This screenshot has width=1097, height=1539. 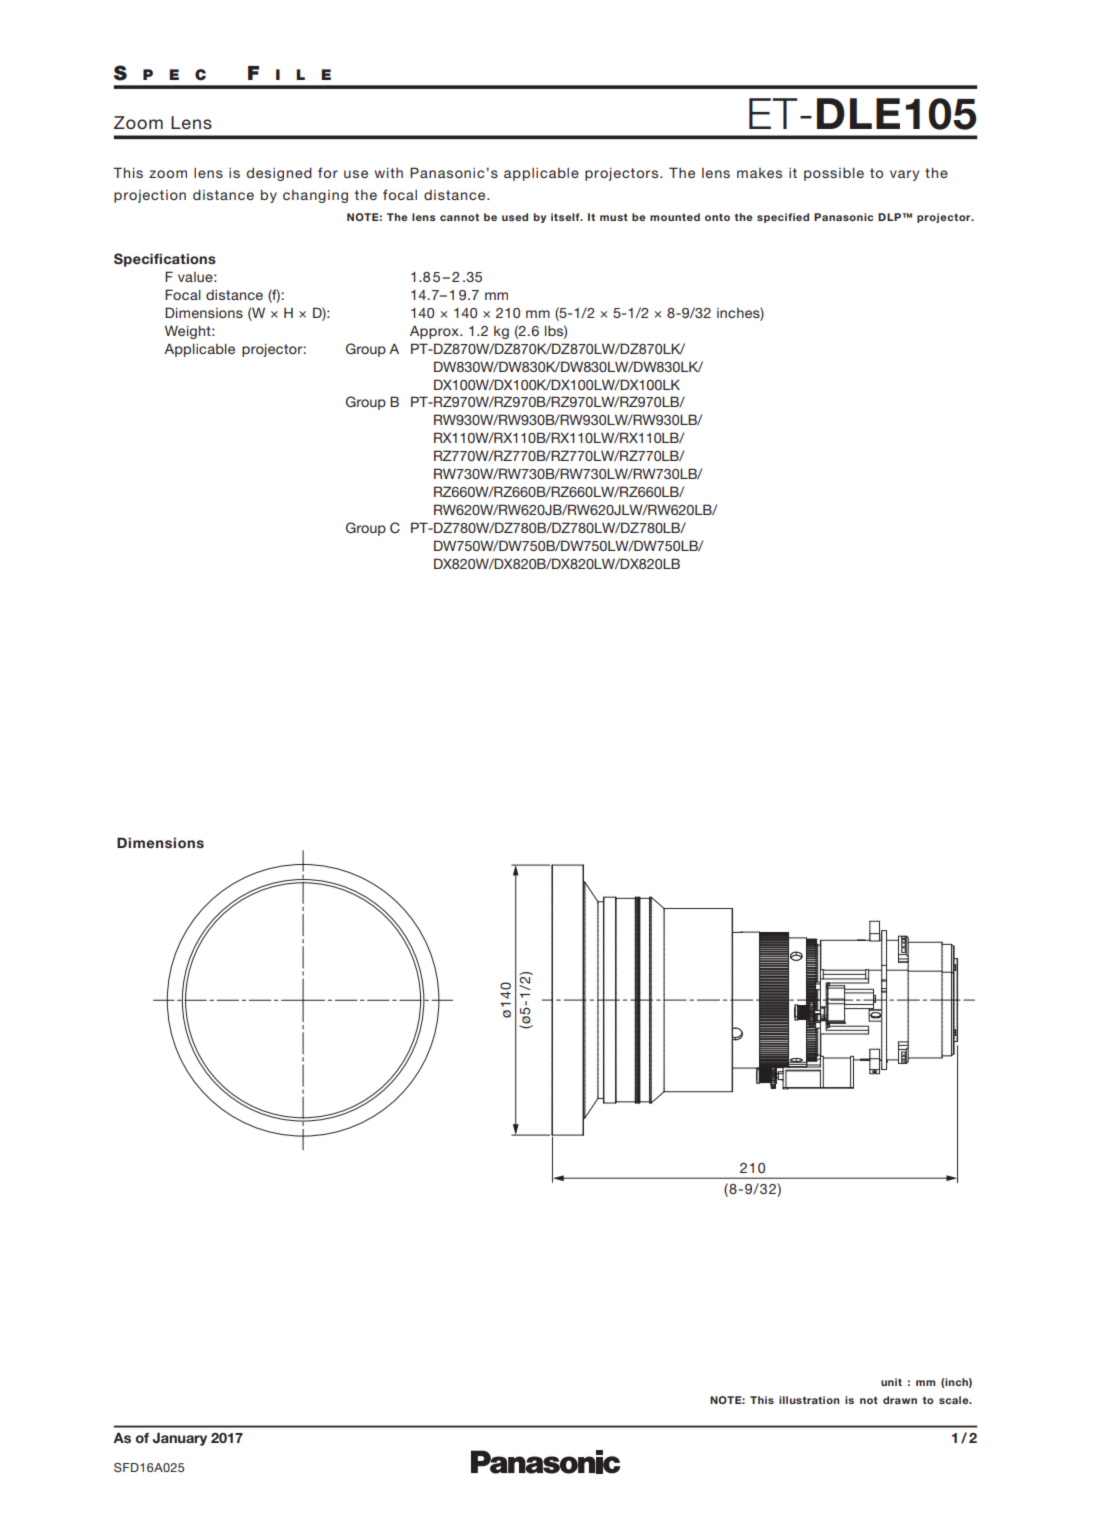 I want to click on specified, so click(x=783, y=218).
